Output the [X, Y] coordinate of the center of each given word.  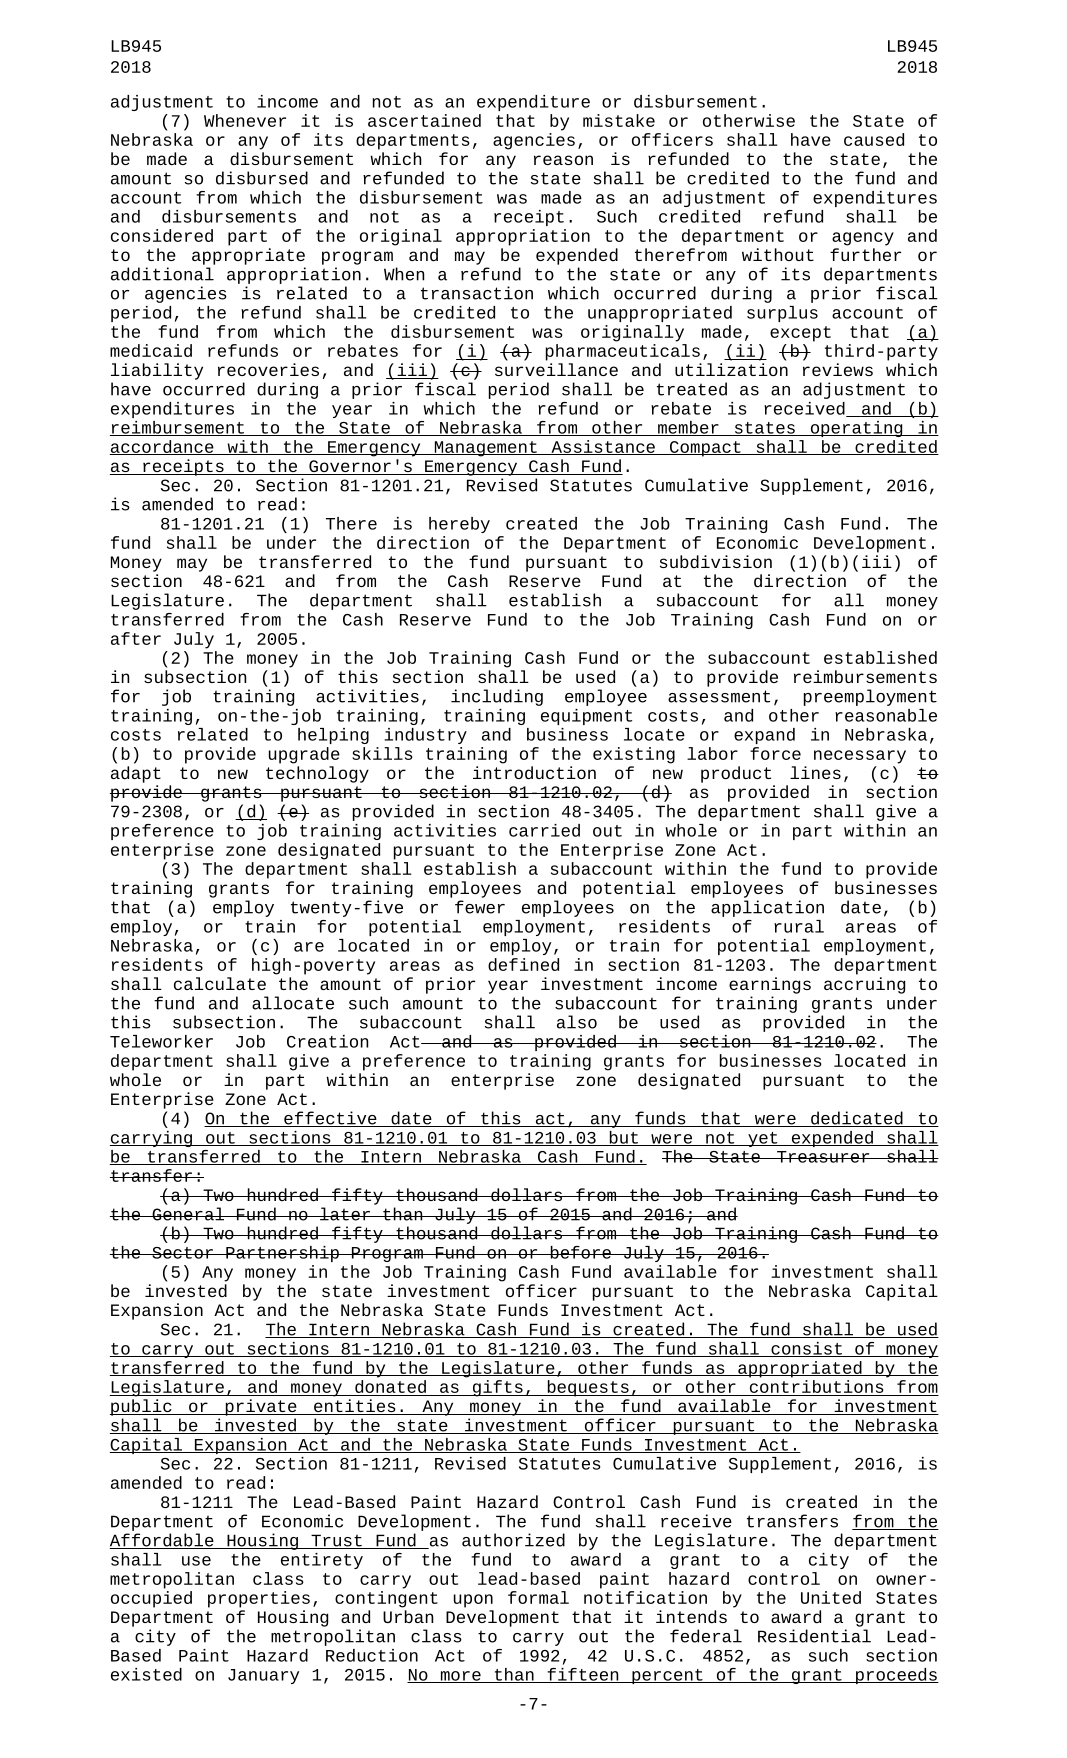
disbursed [262, 178]
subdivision [716, 561]
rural [799, 926]
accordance [163, 447]
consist [806, 1349]
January [263, 1676]
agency [863, 239]
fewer [480, 907]
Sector [182, 1253]
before [580, 1252]
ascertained [424, 120]
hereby [459, 525]
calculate [220, 983]
